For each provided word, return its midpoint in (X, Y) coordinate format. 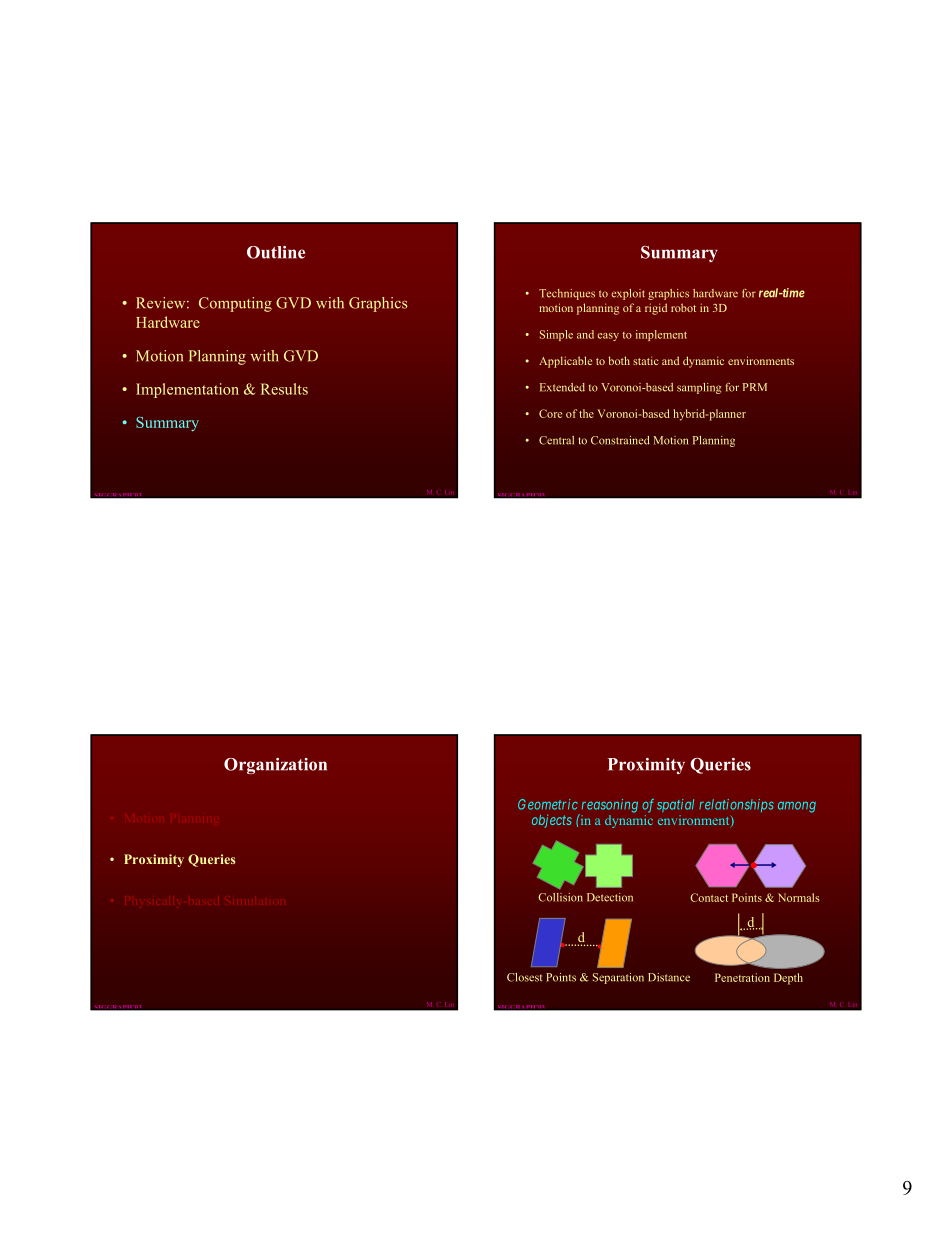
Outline (276, 252)
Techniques (567, 294)
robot (683, 307)
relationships (736, 805)
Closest (525, 977)
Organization (275, 766)
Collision (560, 897)
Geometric (548, 804)
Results (284, 389)
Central (556, 440)
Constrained (620, 440)
